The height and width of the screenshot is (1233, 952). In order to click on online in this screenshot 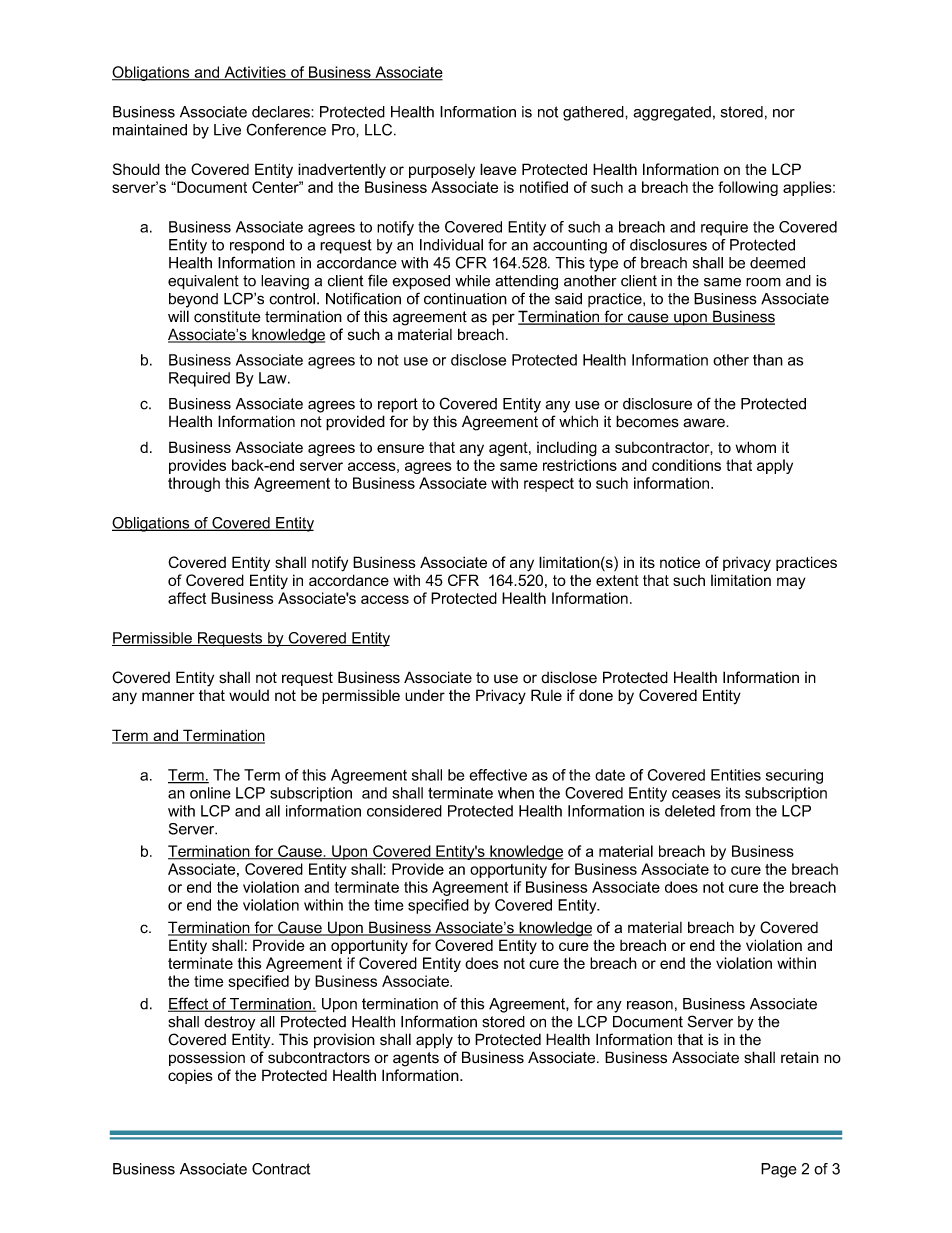, I will do `click(210, 793)`.
